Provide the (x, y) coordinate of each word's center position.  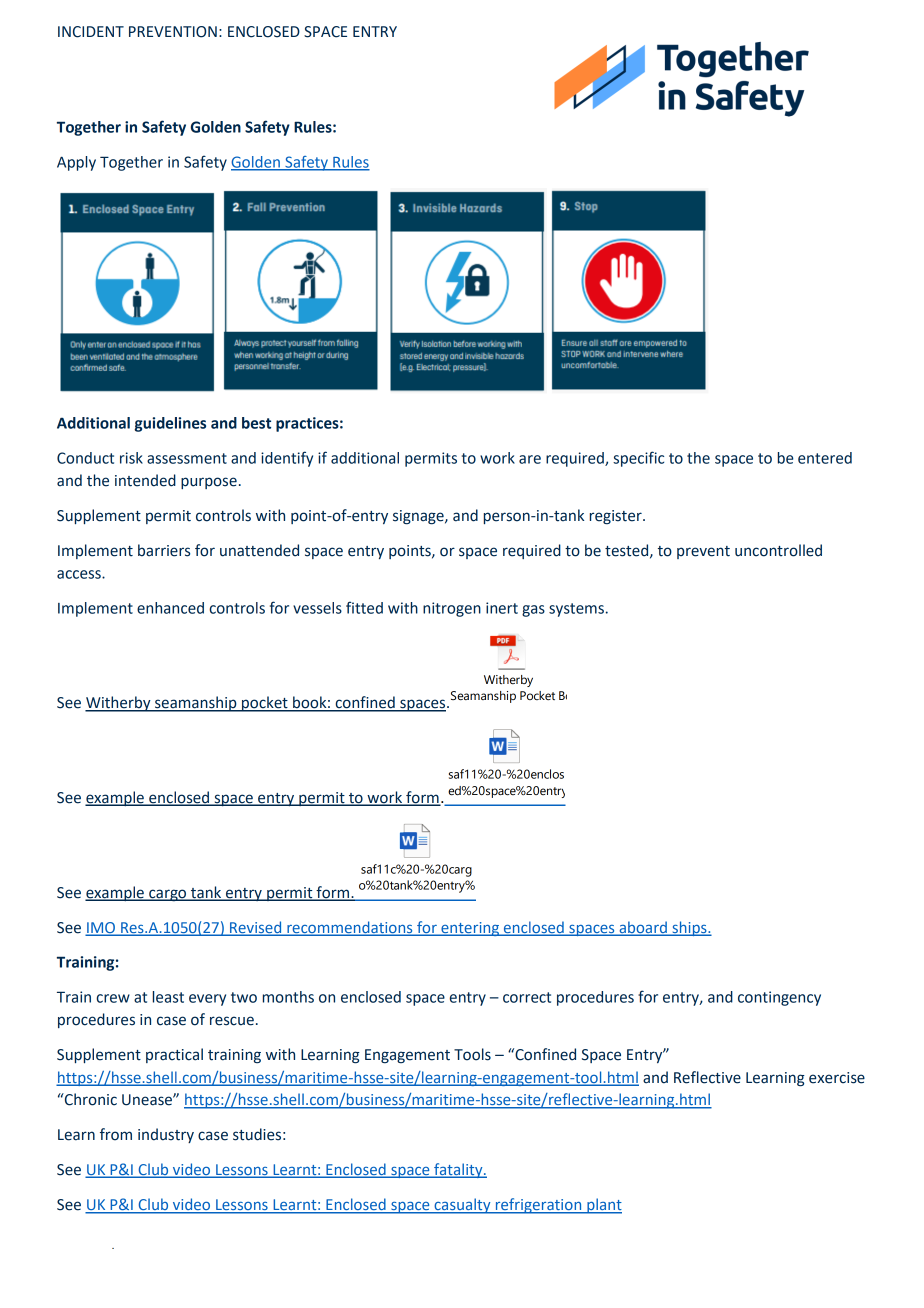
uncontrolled (778, 550)
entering (470, 929)
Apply (76, 163)
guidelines (170, 424)
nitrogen (452, 609)
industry (166, 1135)
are (530, 459)
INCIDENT (91, 32)
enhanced (170, 608)
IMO (101, 928)
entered (825, 458)
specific (638, 459)
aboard (643, 928)
